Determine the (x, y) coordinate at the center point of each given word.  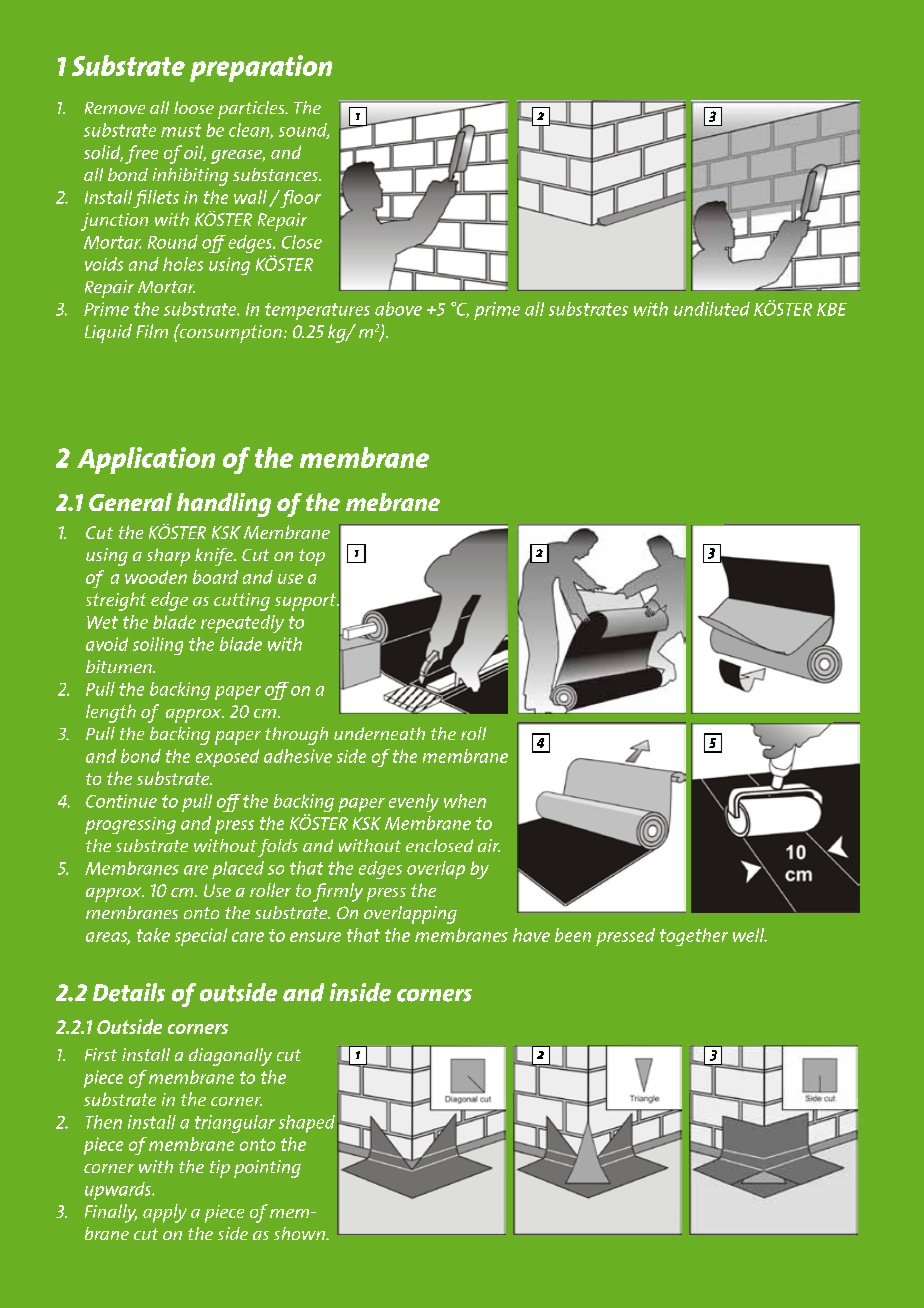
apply (165, 1213)
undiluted (712, 309)
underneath (379, 733)
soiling (158, 646)
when (465, 801)
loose (194, 107)
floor (299, 199)
